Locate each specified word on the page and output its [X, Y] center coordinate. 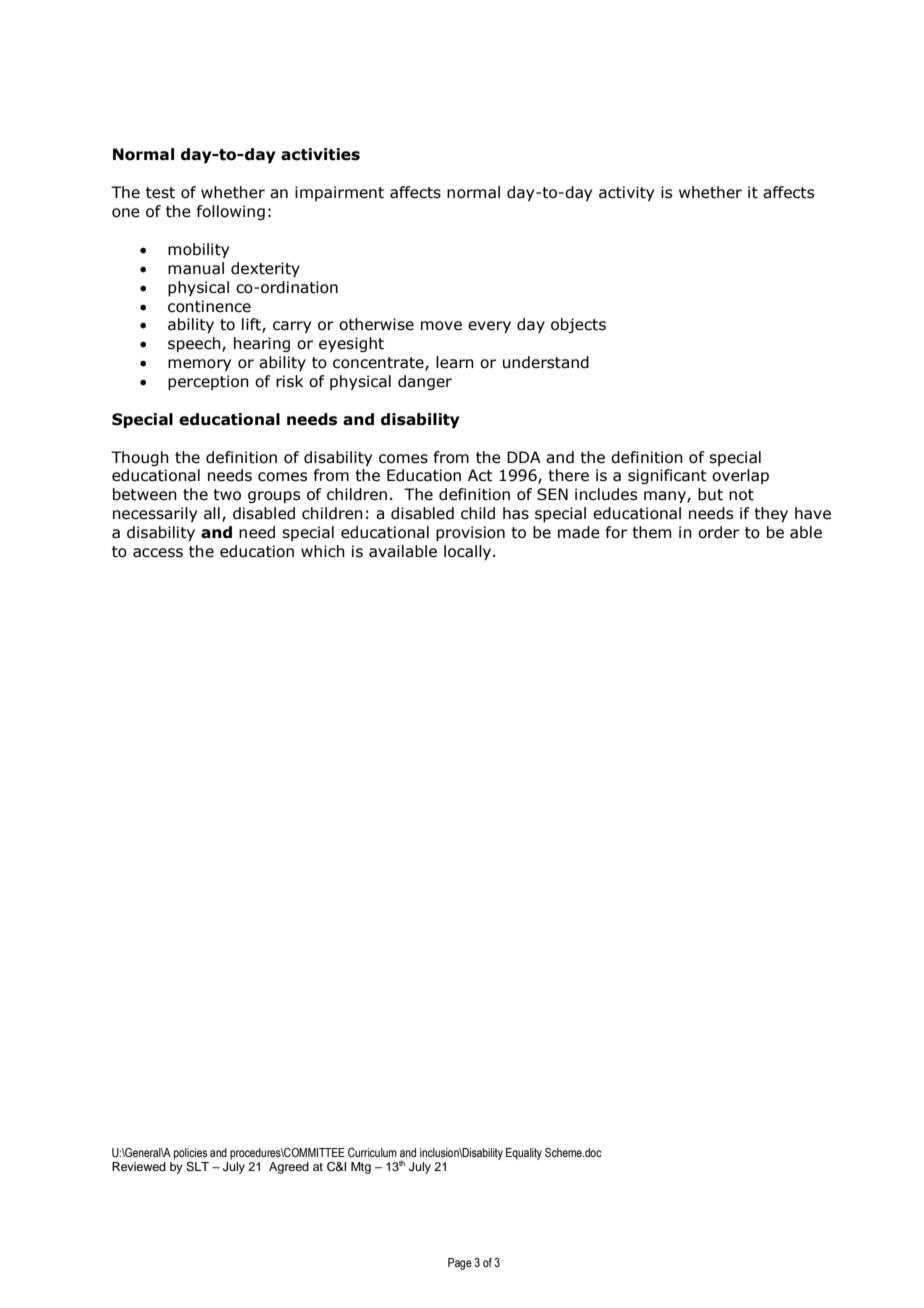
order [718, 532]
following [230, 212]
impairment [339, 193]
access [158, 553]
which [323, 551]
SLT [197, 1167]
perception [208, 382]
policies [190, 1154]
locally [469, 552]
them [651, 532]
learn [455, 362]
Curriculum [372, 1152]
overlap [740, 476]
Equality [524, 1154]
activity [626, 193]
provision [470, 533]
